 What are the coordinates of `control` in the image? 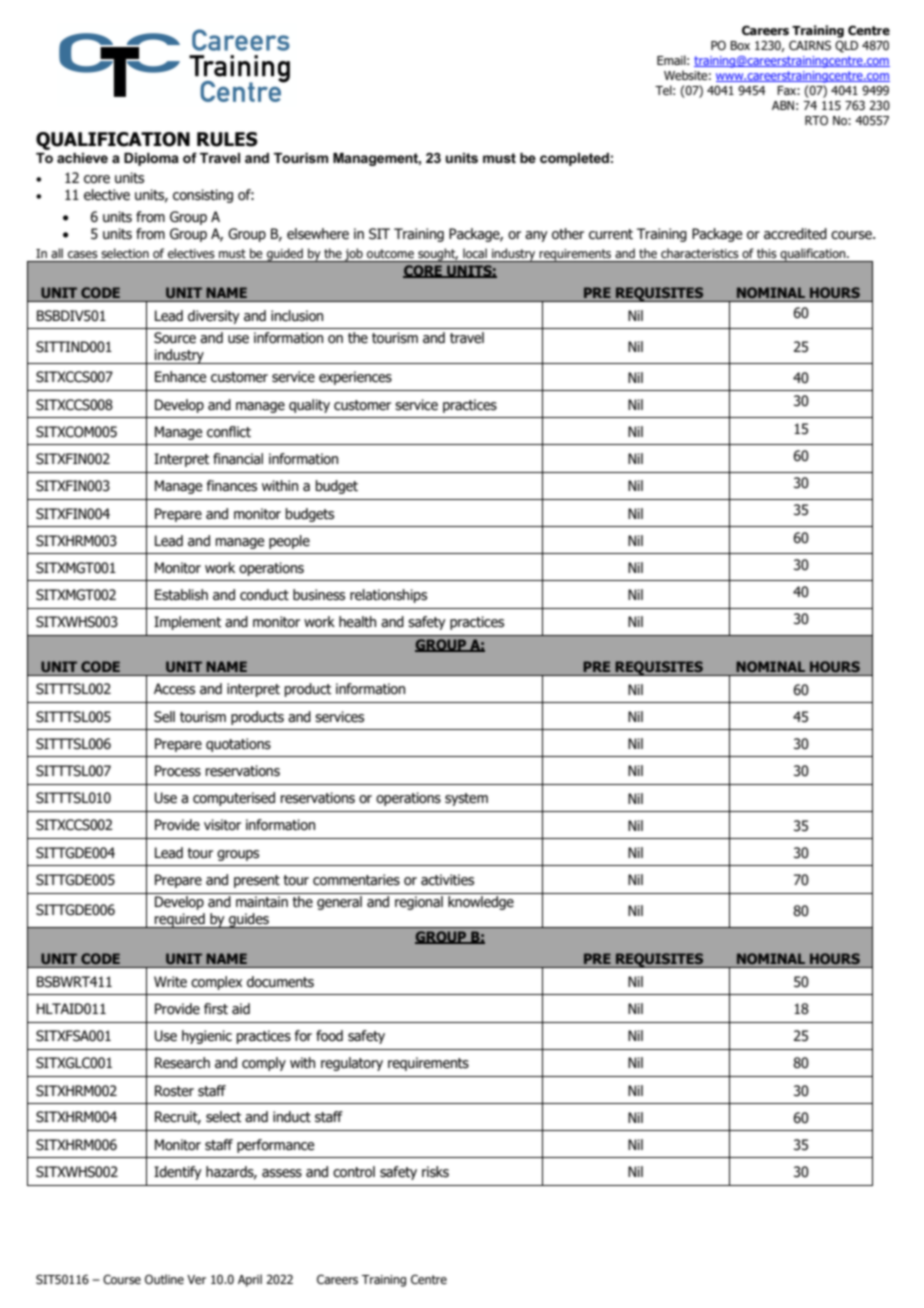 It's located at (354, 1172).
